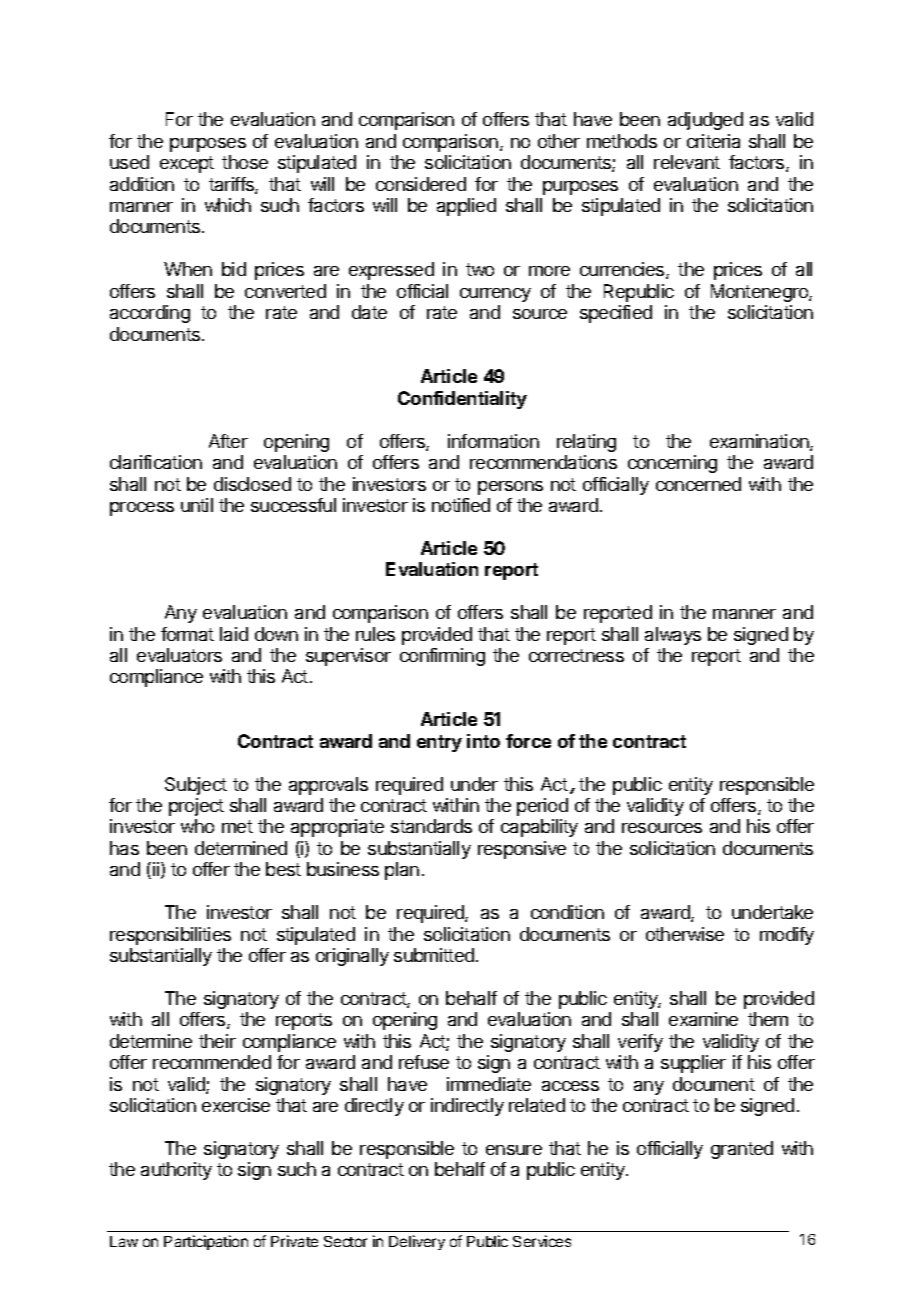 This page has width=924, height=1307. I want to click on Delivery, so click(417, 1242).
